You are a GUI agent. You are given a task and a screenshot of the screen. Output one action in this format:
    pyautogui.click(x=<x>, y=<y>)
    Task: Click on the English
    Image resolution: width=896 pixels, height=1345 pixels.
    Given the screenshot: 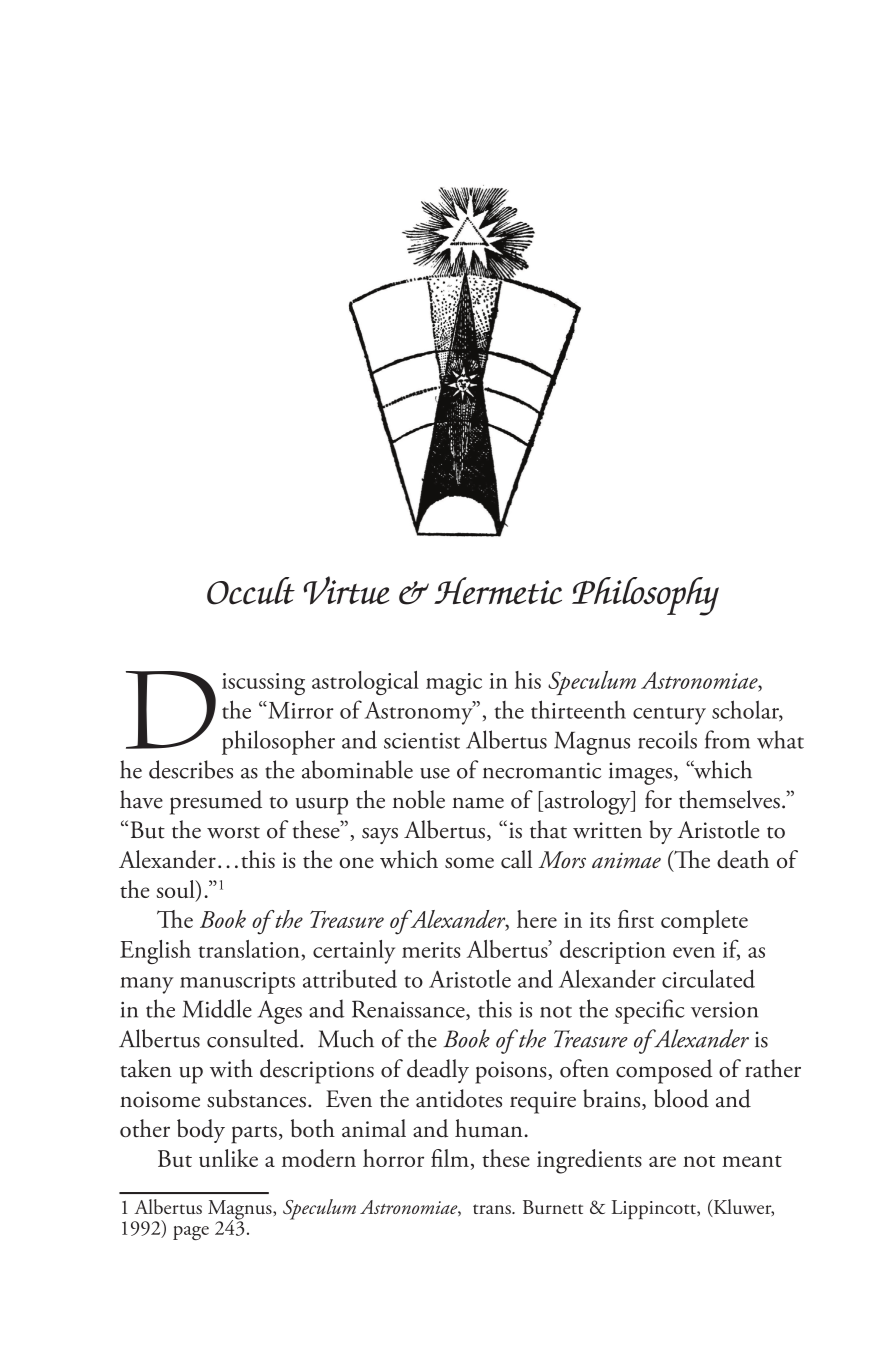 What is the action you would take?
    pyautogui.click(x=155, y=952)
